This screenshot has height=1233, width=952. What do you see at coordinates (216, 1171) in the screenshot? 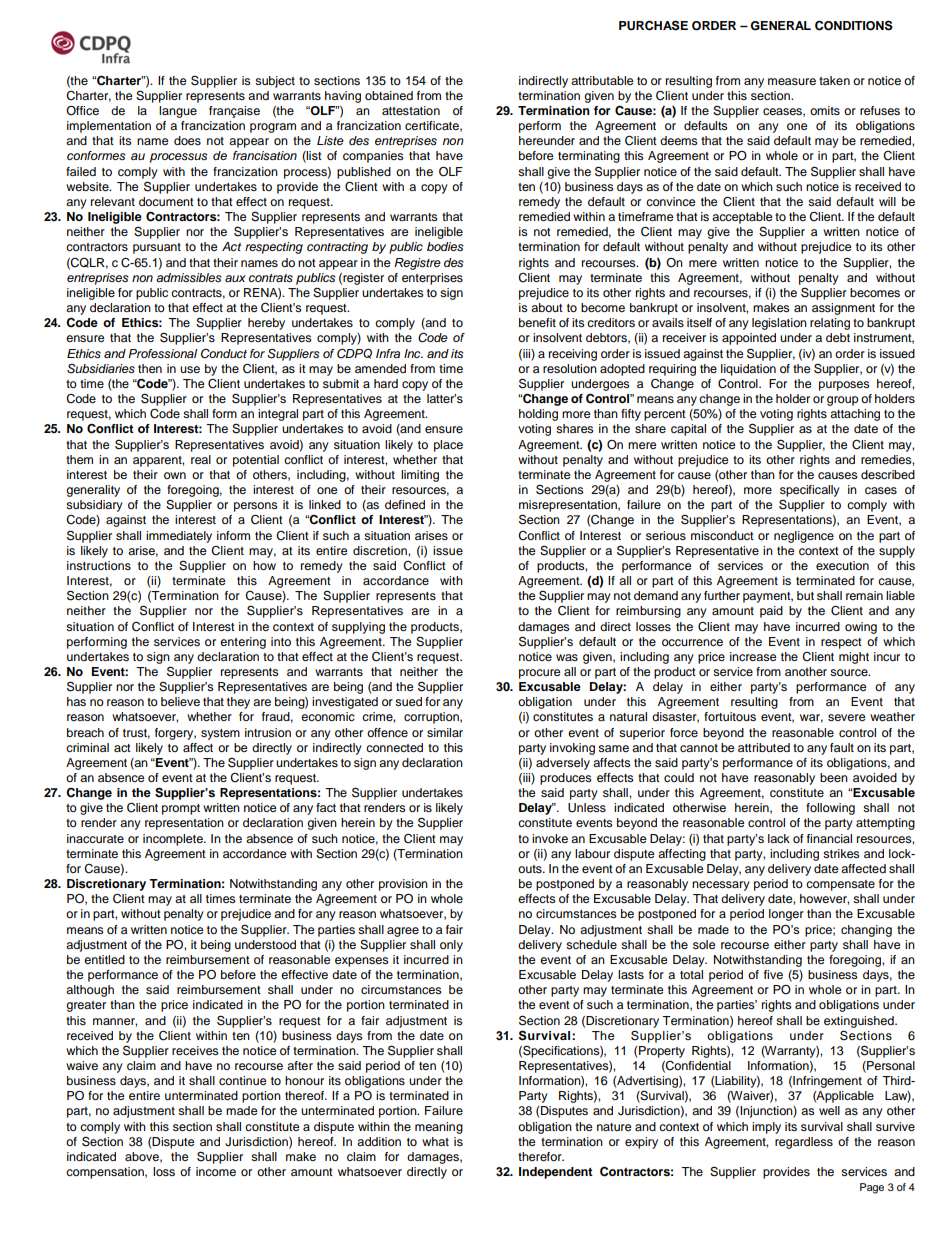
I see `income` at bounding box center [216, 1171].
